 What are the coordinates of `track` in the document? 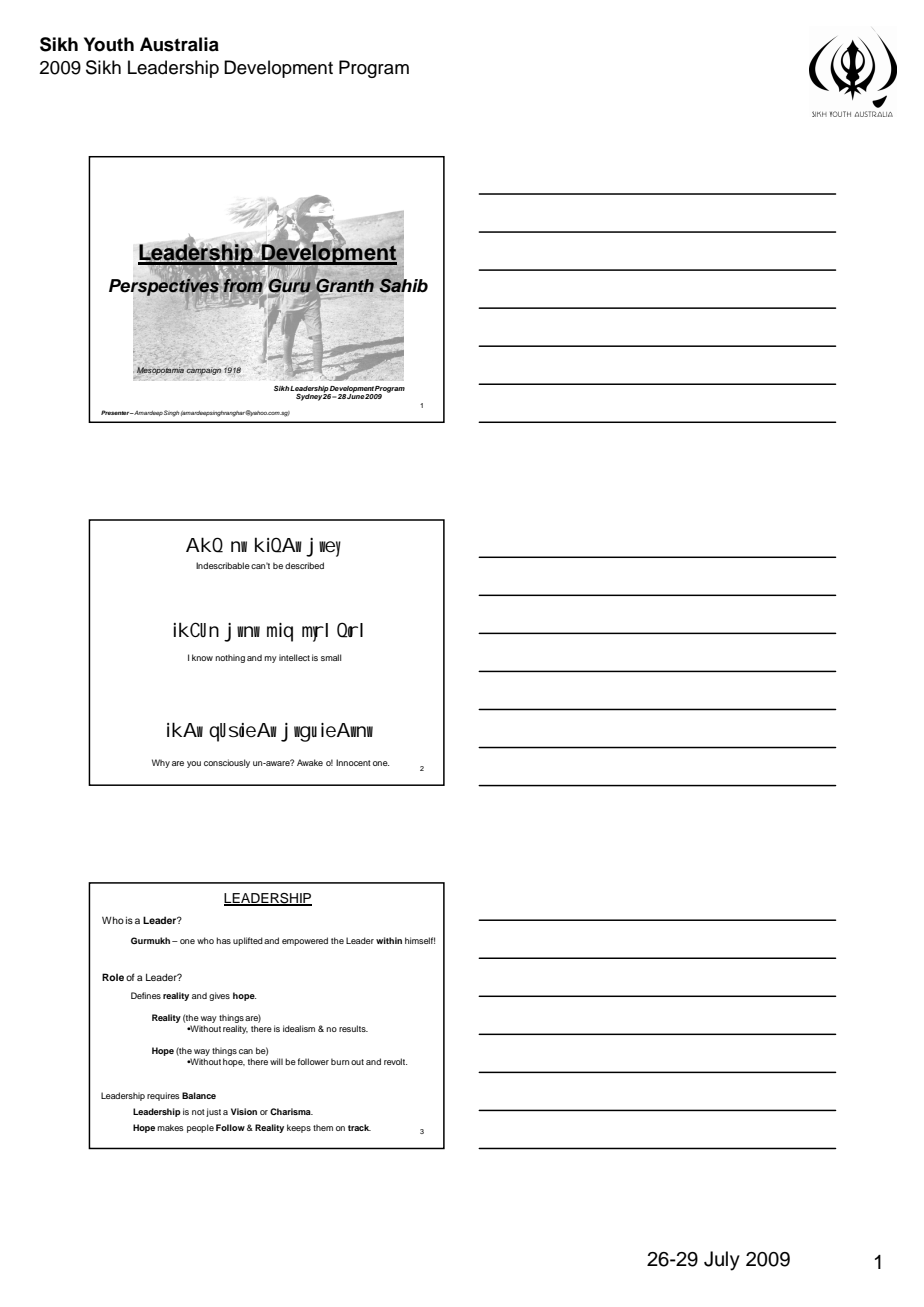 It's located at (359, 1127).
